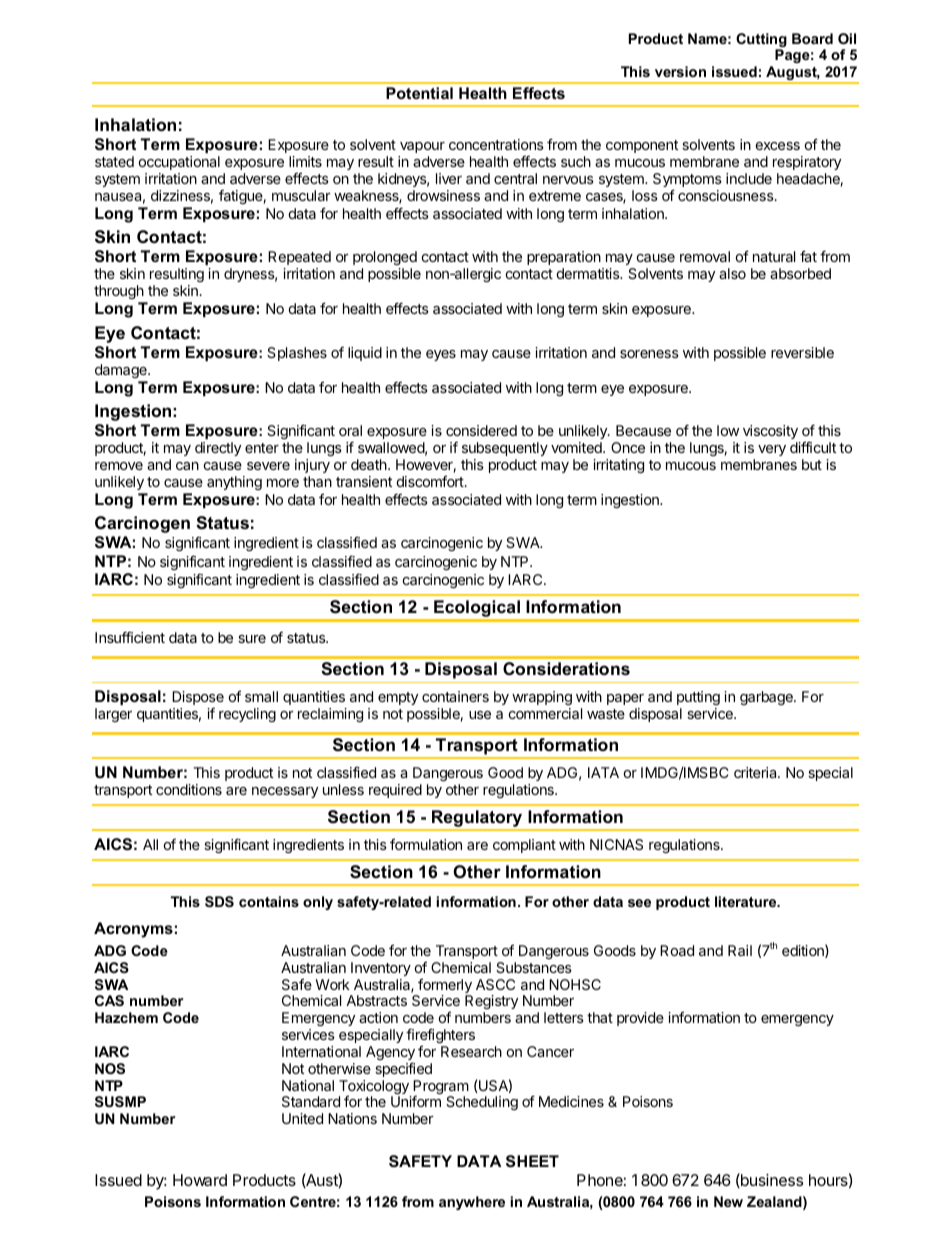 This screenshot has width=952, height=1233. What do you see at coordinates (455, 696) in the screenshot?
I see `containers` at bounding box center [455, 696].
